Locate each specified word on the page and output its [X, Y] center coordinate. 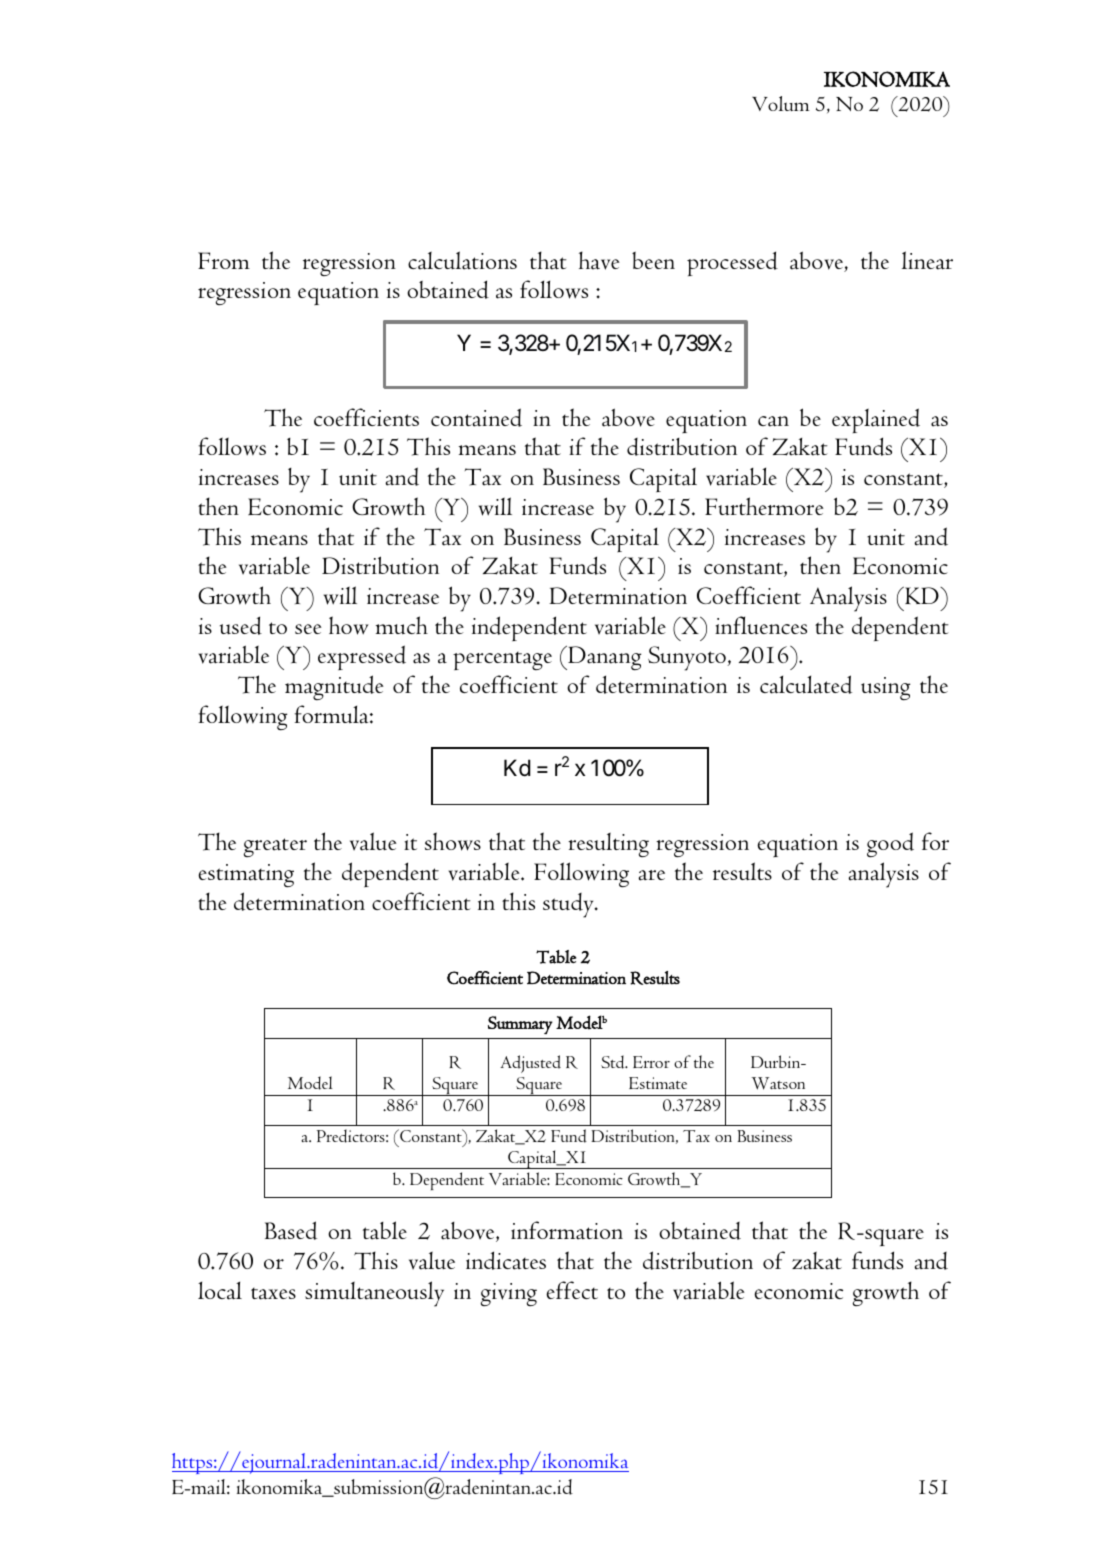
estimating [246, 875]
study [569, 905]
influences [761, 625]
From [224, 260]
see [308, 629]
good [890, 844]
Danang [603, 658]
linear [927, 260]
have [599, 260]
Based [291, 1230]
